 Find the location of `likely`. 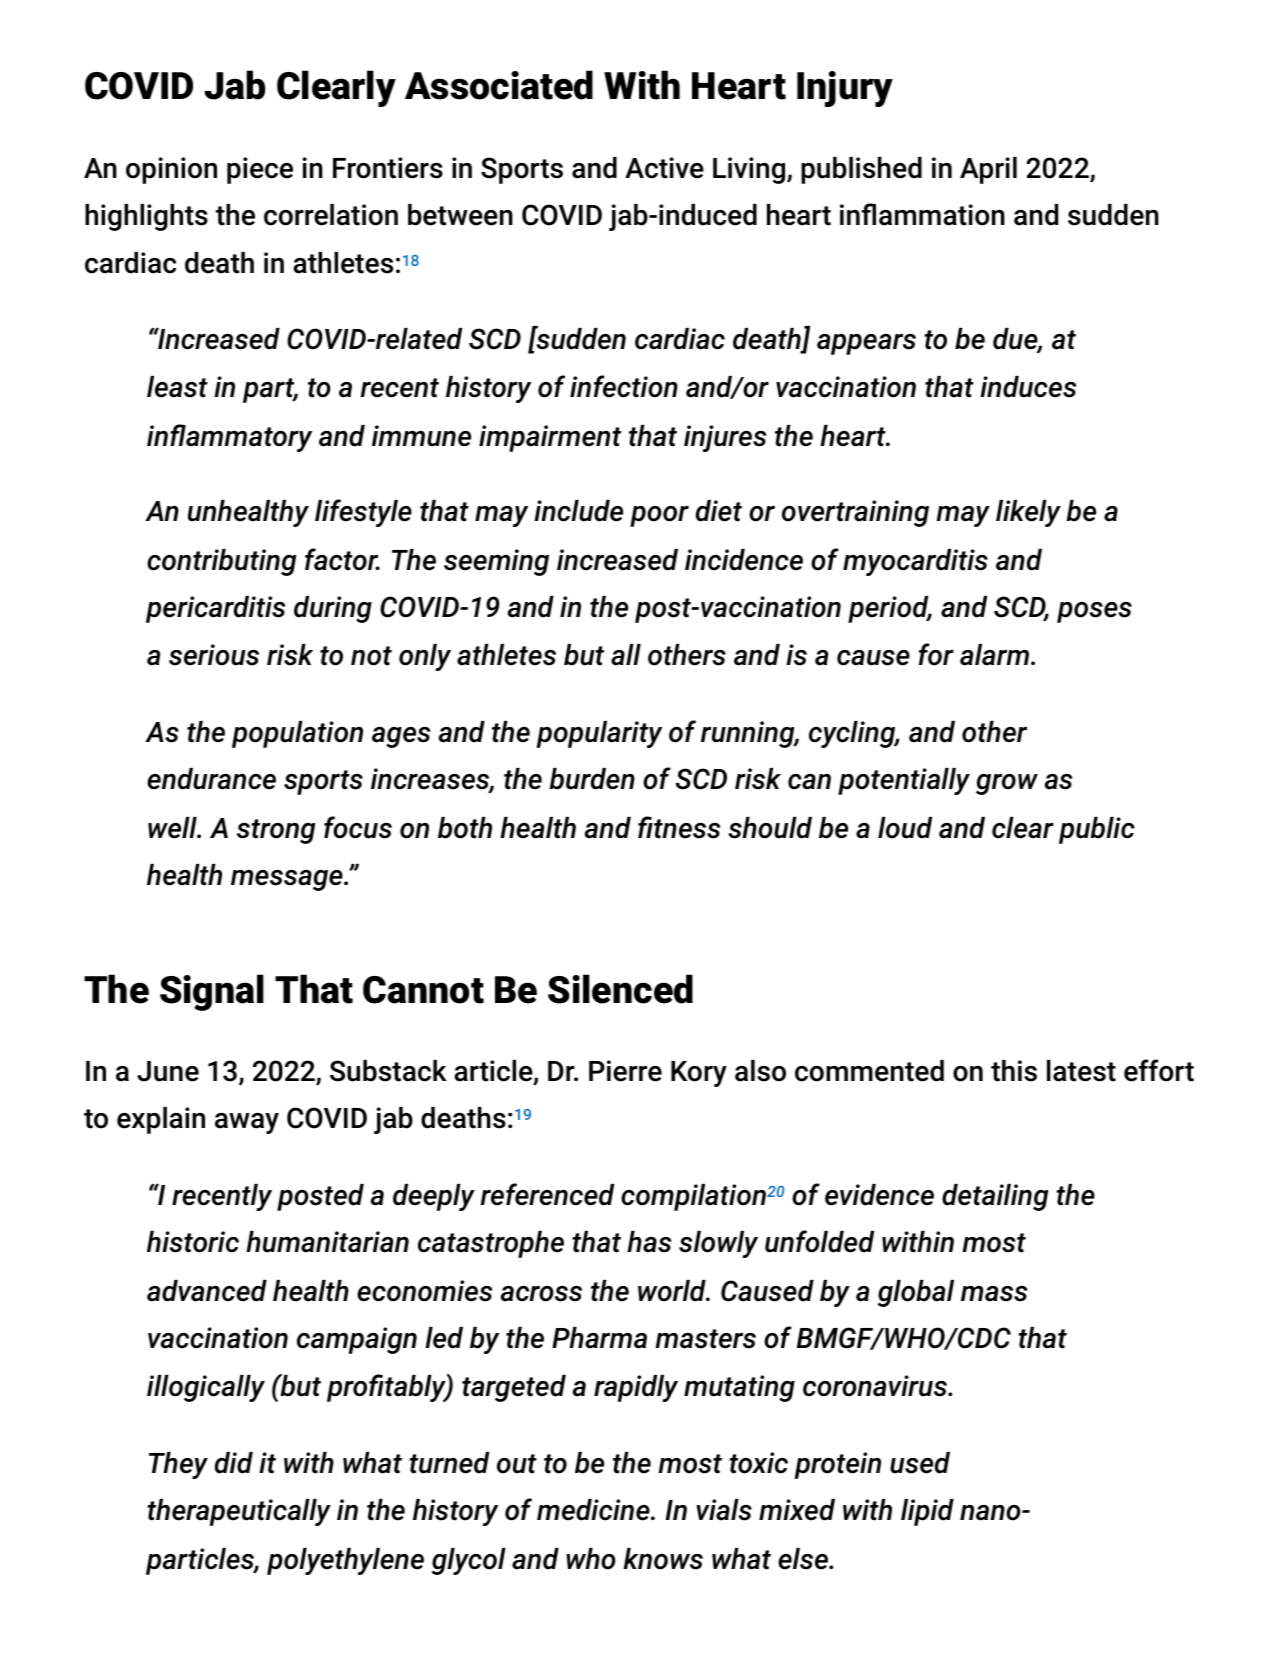

likely is located at coordinates (1028, 513).
